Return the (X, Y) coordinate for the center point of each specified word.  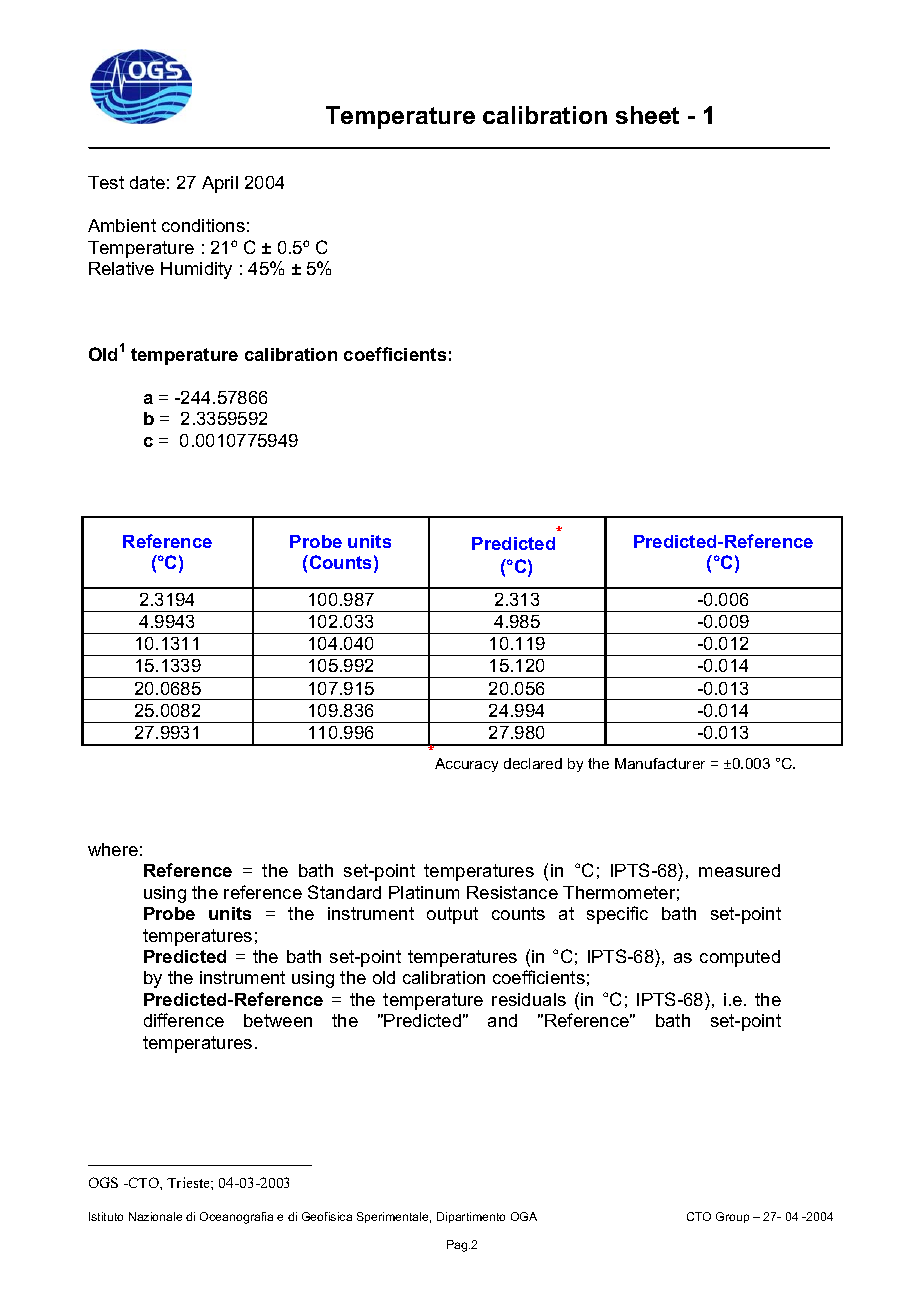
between (278, 1020)
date (147, 182)
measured (739, 870)
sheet (647, 115)
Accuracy (466, 765)
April (220, 184)
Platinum (424, 892)
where (113, 849)
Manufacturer (660, 763)
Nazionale (155, 1216)
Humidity (196, 270)
